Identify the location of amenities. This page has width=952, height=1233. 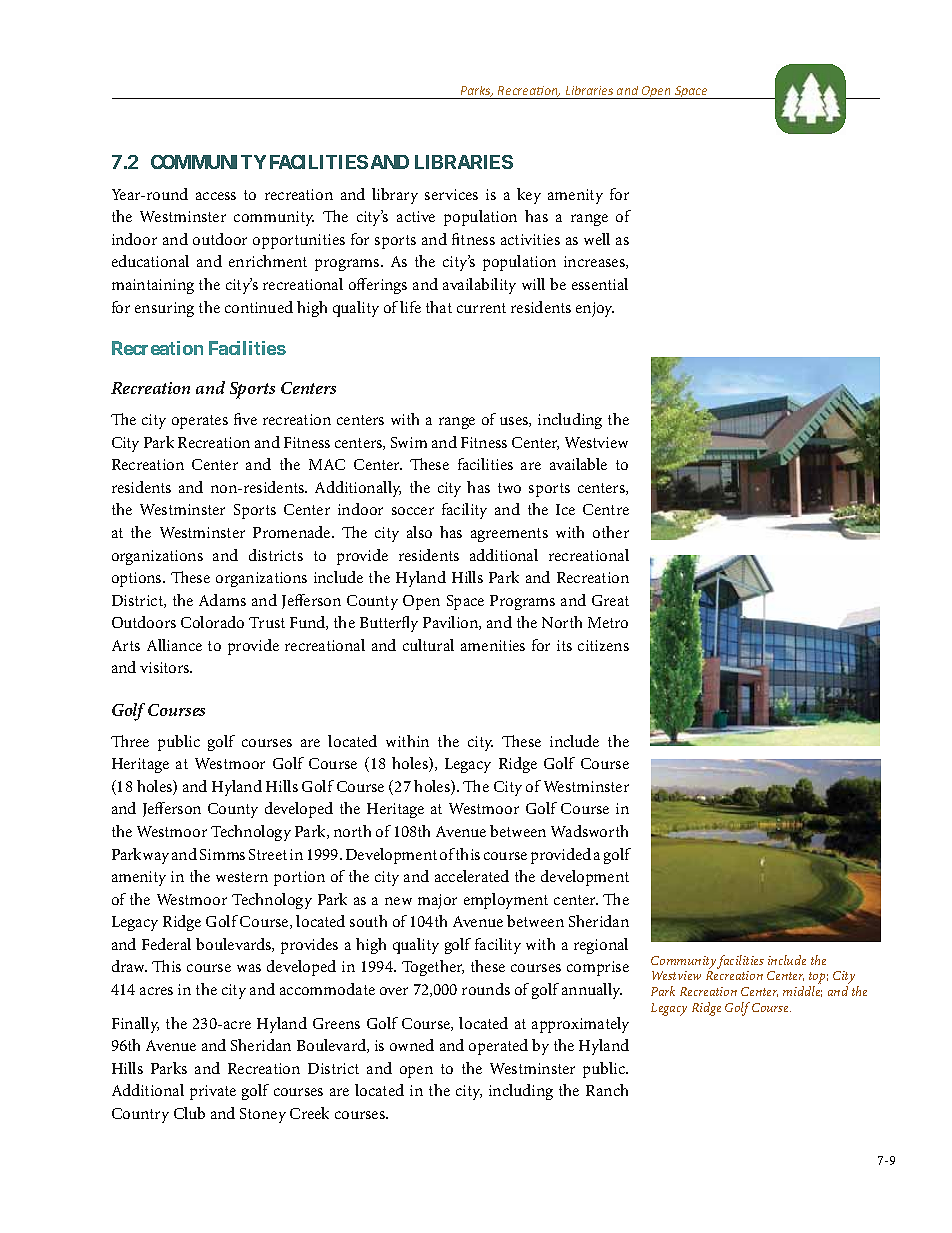
(493, 645).
